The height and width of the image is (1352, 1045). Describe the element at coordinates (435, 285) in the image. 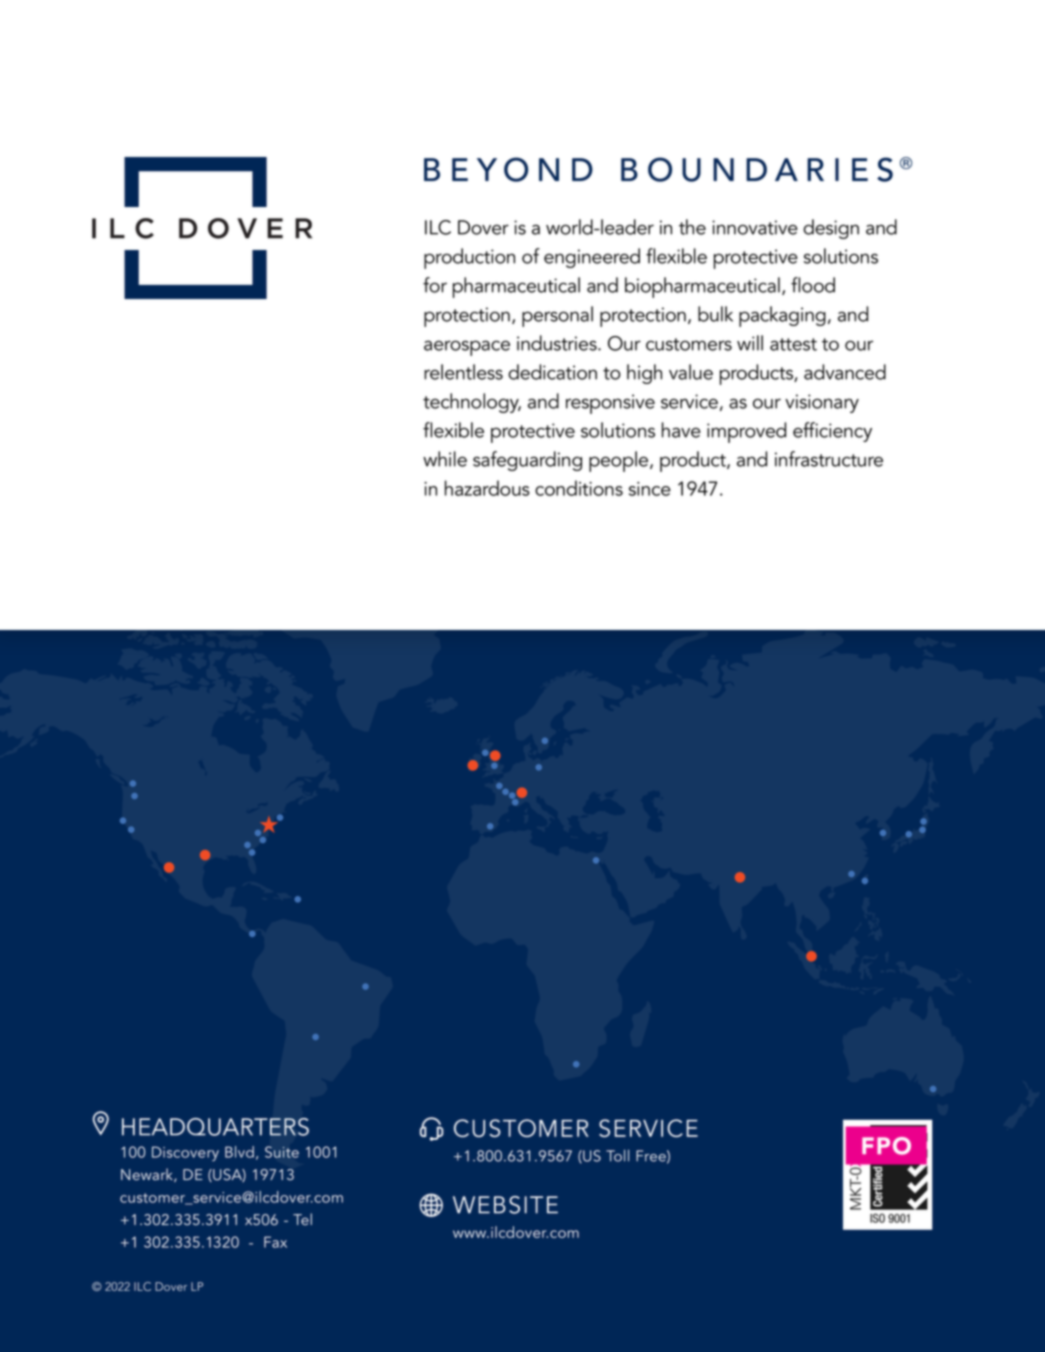

I see `for` at that location.
